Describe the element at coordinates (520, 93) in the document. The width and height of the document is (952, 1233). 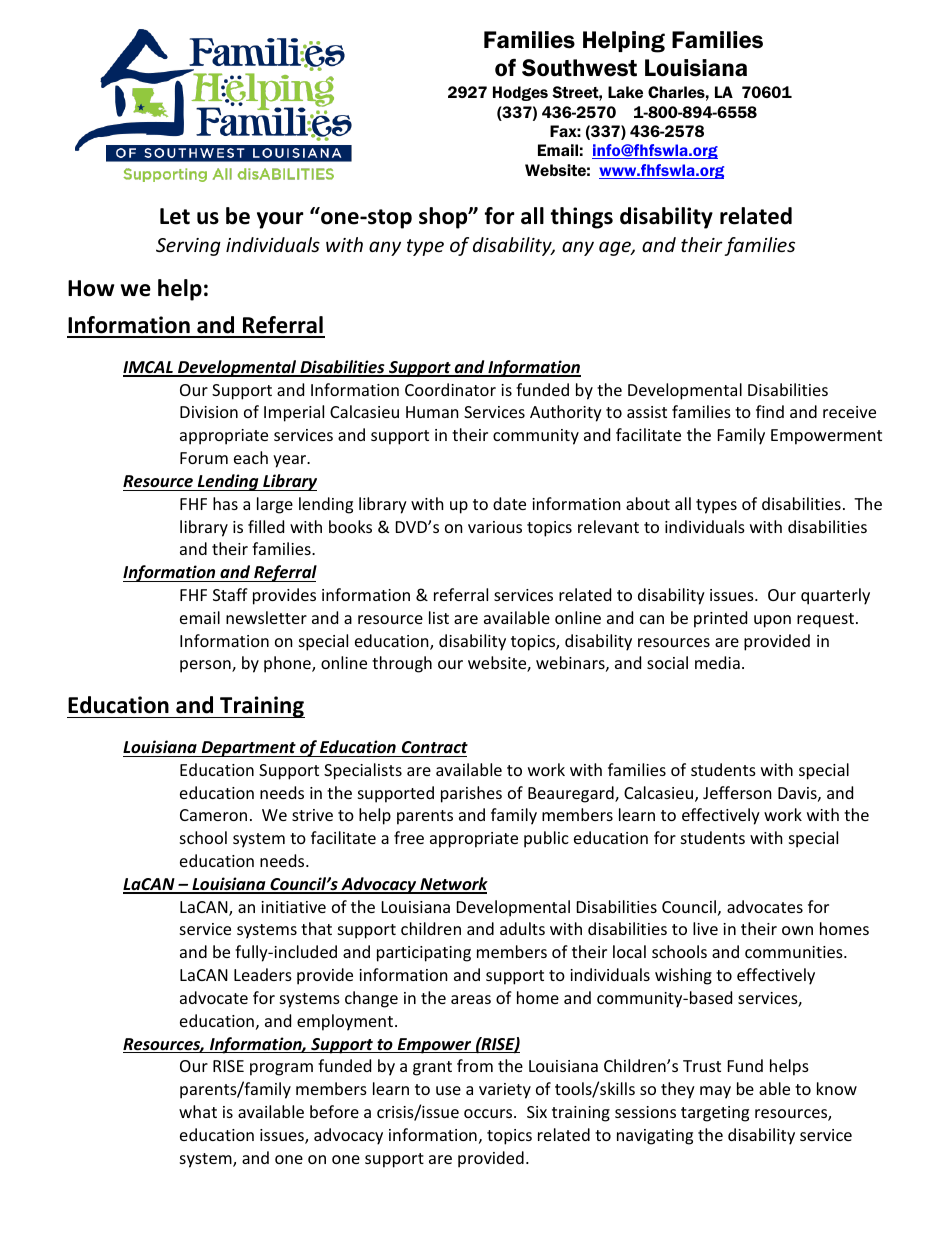
I see `Hodges` at that location.
